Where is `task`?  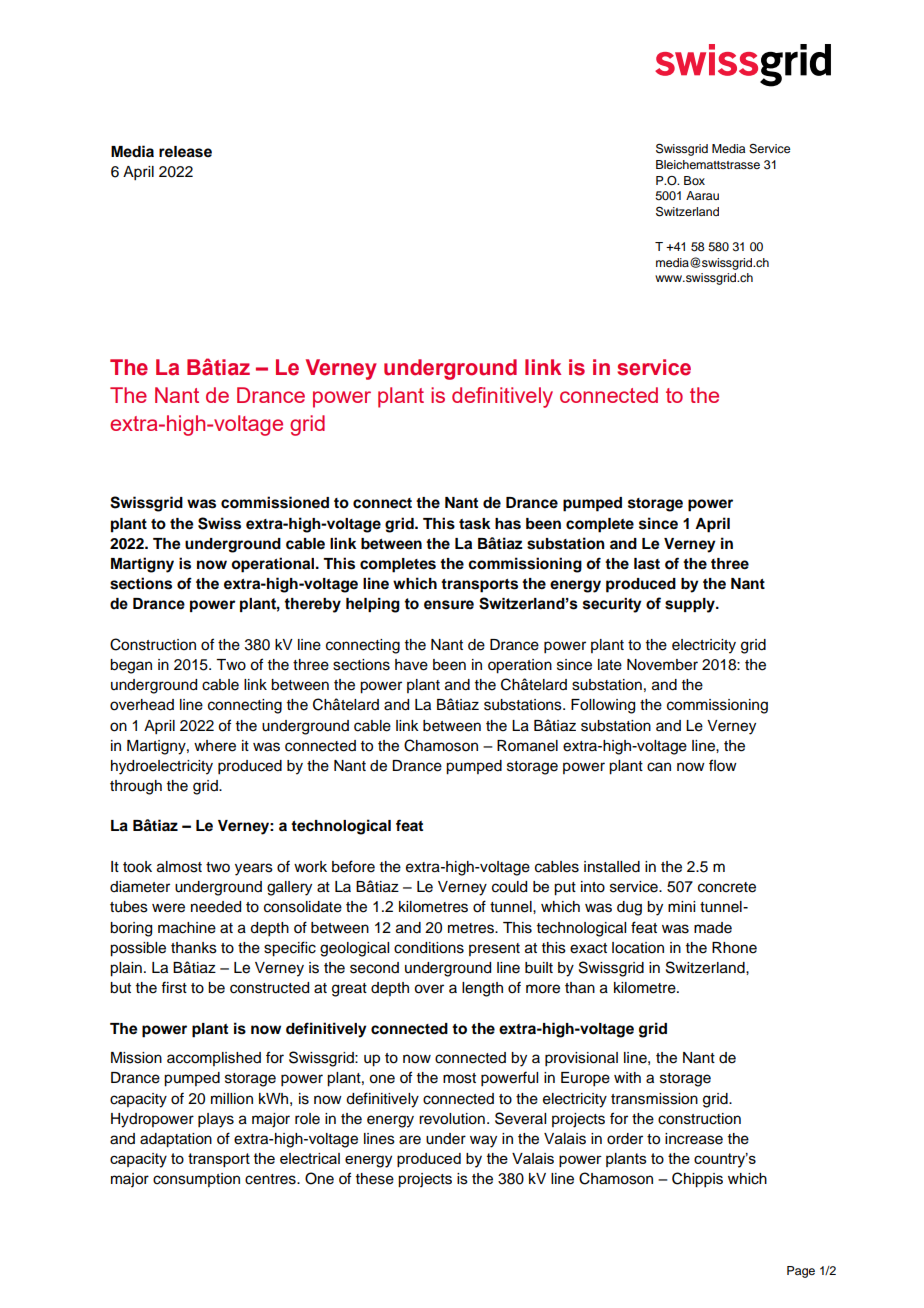 task is located at coordinates (475, 524).
